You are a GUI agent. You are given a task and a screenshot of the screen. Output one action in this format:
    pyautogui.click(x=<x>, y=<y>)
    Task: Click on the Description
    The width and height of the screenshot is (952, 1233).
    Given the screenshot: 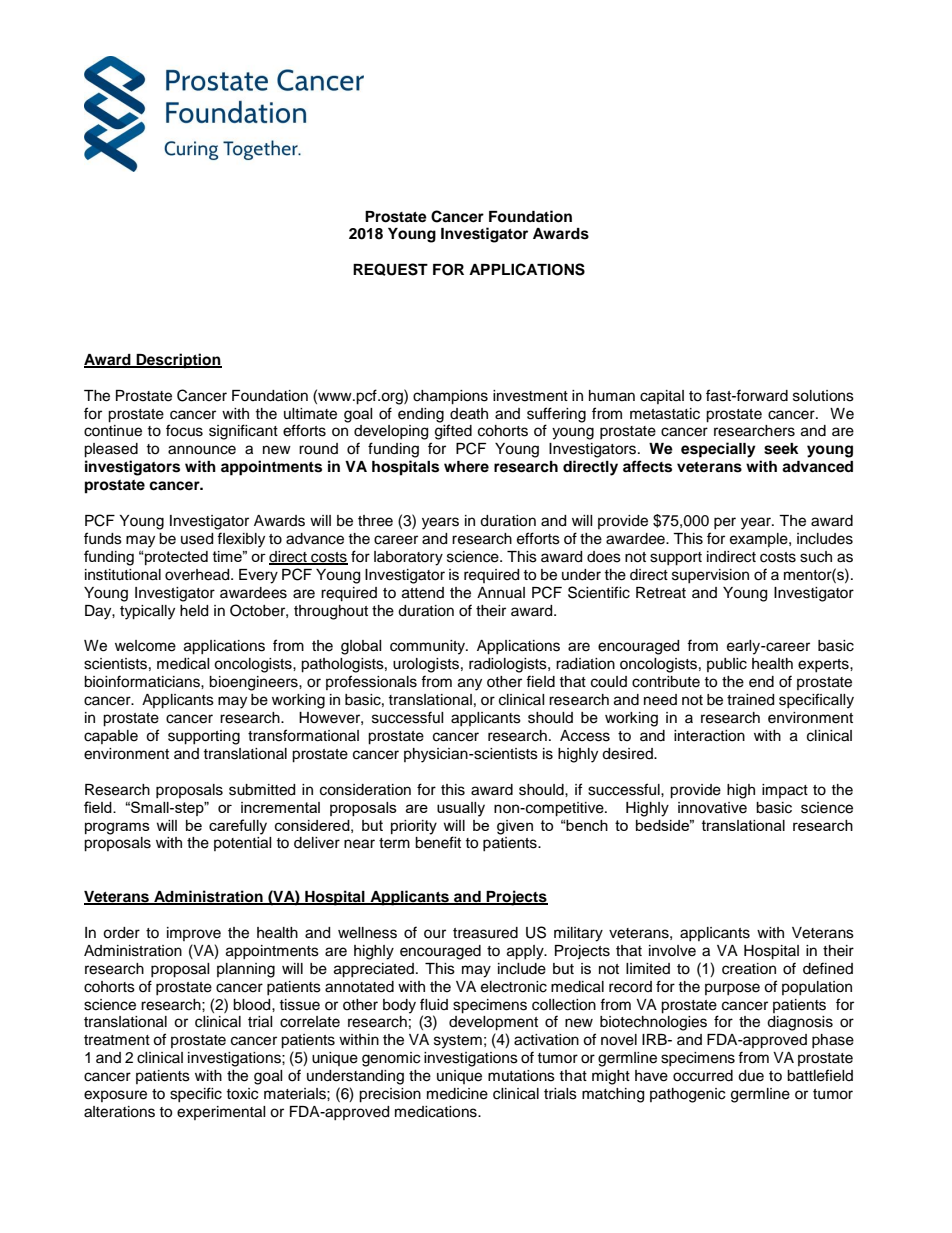 What is the action you would take?
    pyautogui.click(x=178, y=361)
